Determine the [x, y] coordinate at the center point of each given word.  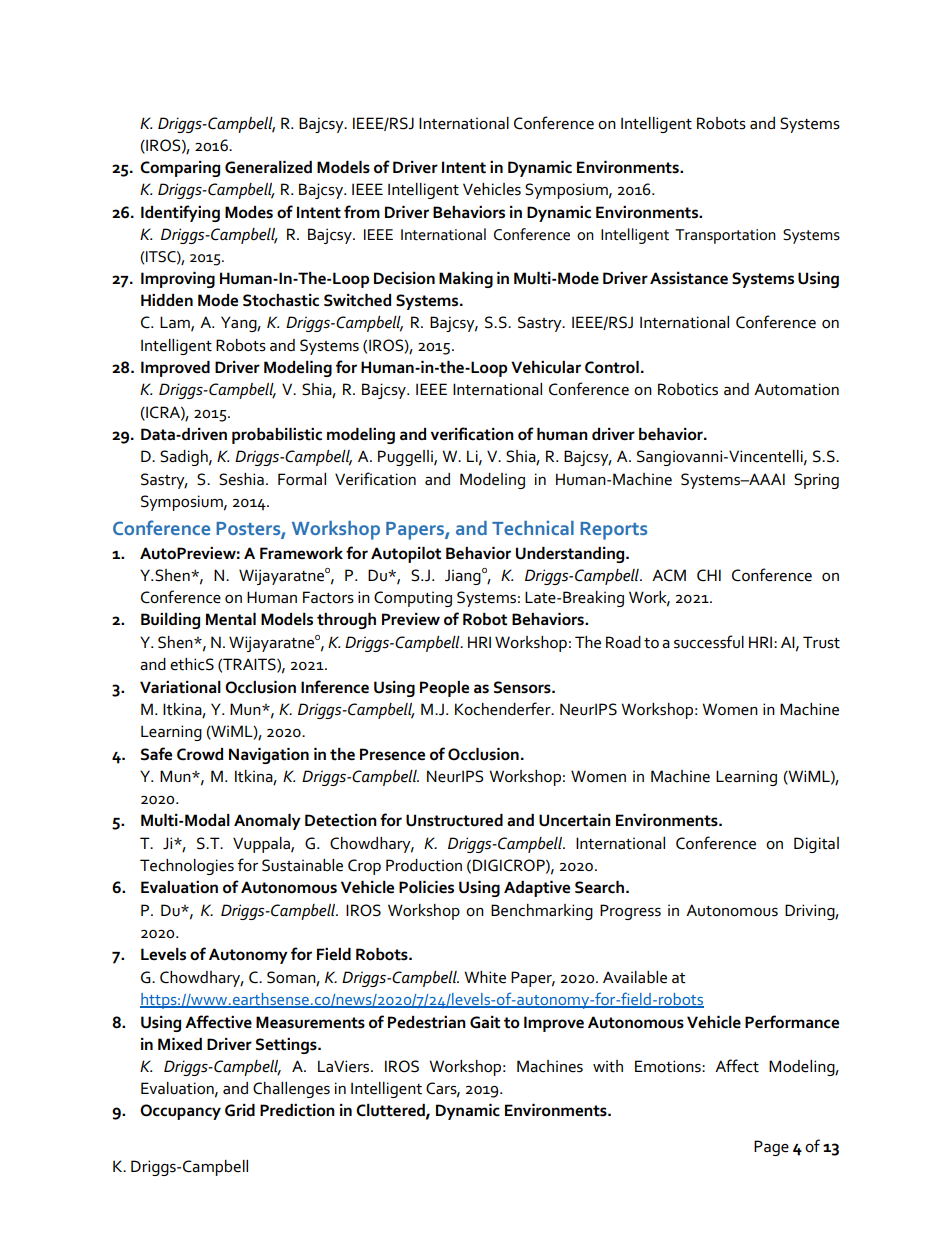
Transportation [725, 236]
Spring [816, 481]
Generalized [268, 167]
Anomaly [267, 822]
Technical [533, 528]
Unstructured [454, 820]
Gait [485, 1022]
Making [466, 280]
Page [771, 1148]
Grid [240, 1110]
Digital [816, 845]
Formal [302, 479]
